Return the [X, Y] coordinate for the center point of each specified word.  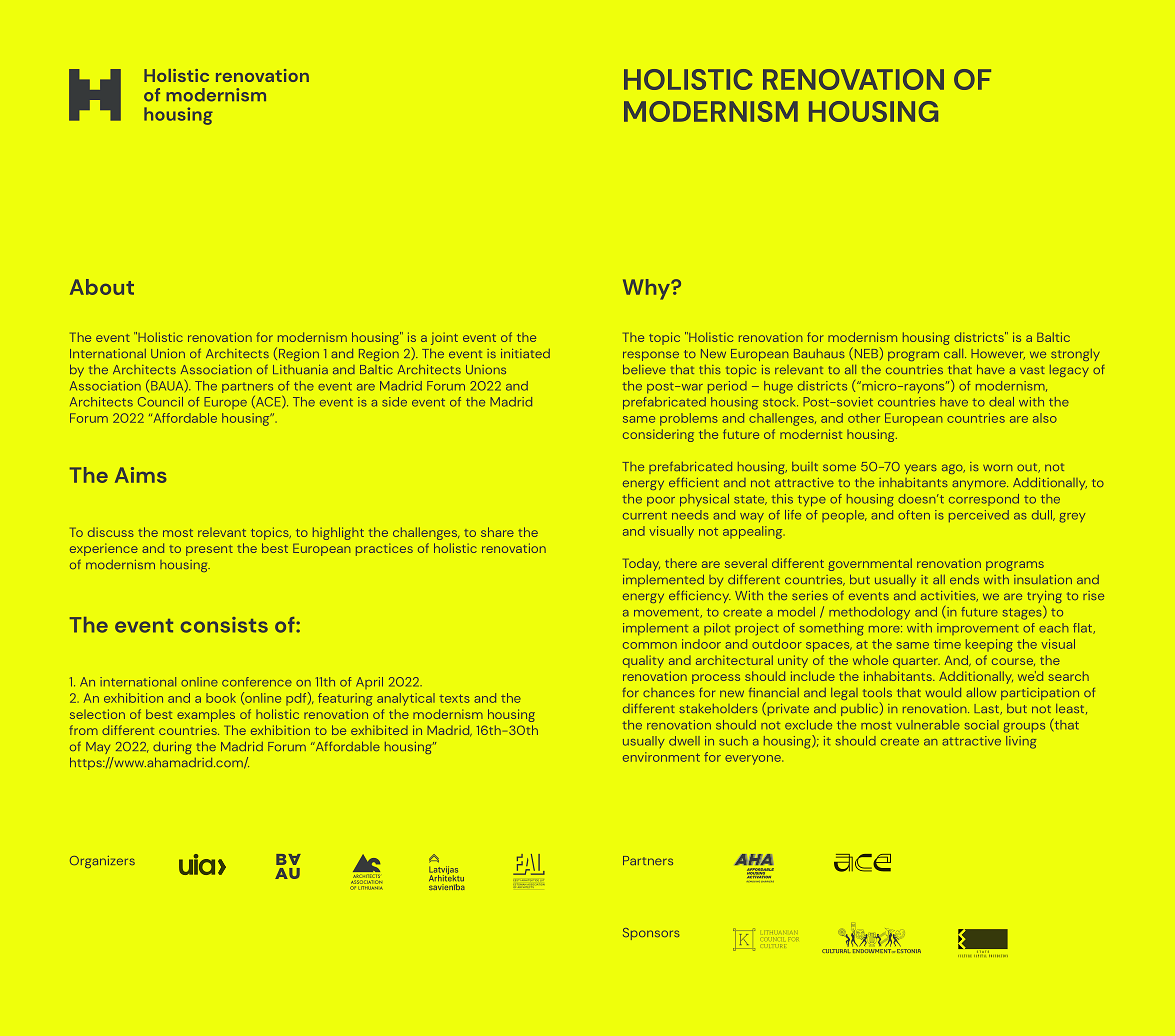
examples [206, 716]
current [645, 515]
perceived [979, 516]
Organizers [102, 862]
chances [669, 692]
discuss [111, 532]
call [955, 353]
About [102, 287]
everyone [754, 760]
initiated [525, 353]
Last [987, 709]
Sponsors [651, 934]
